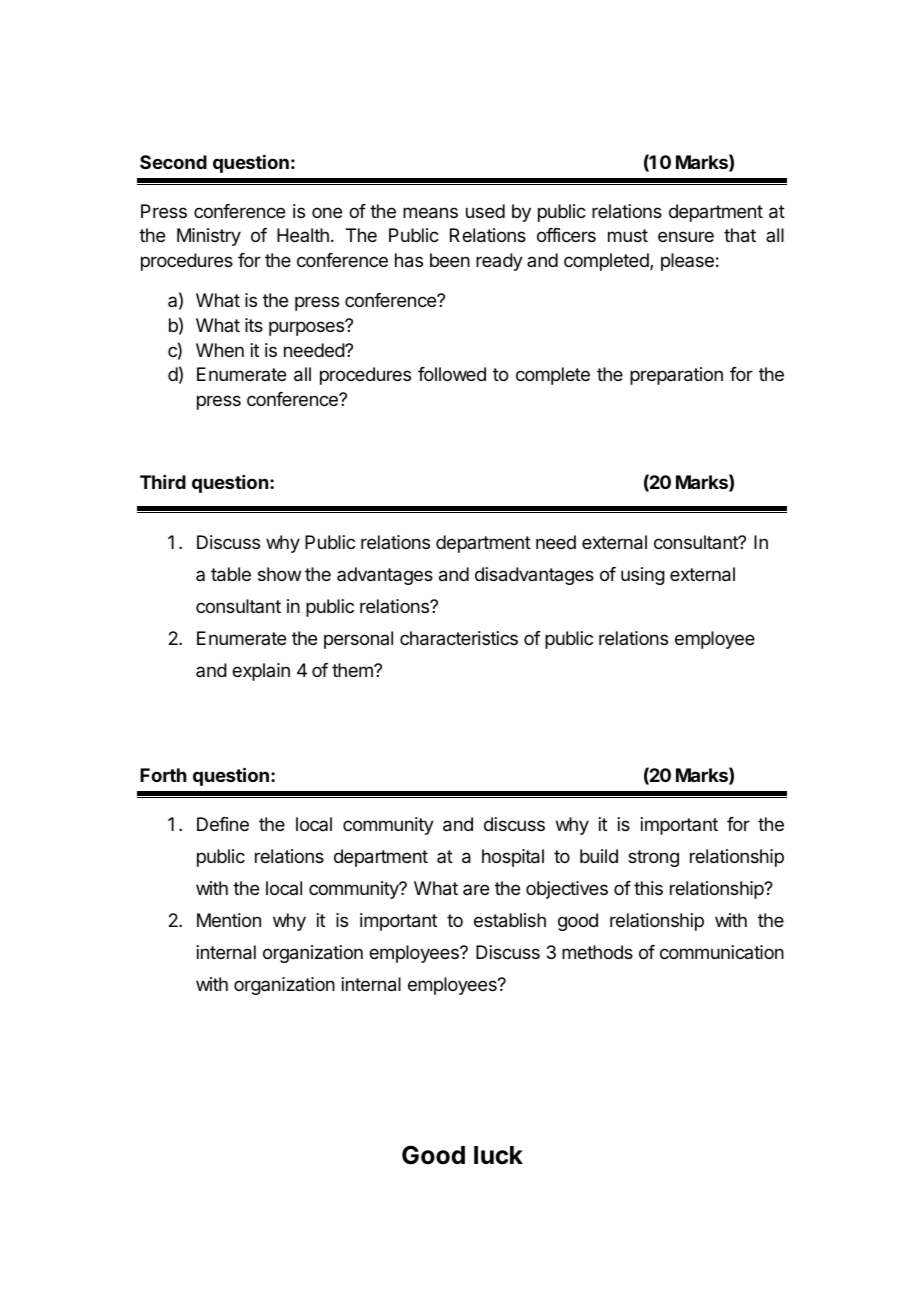 The image size is (924, 1308). Describe the element at coordinates (498, 1155) in the screenshot. I see `luck` at that location.
